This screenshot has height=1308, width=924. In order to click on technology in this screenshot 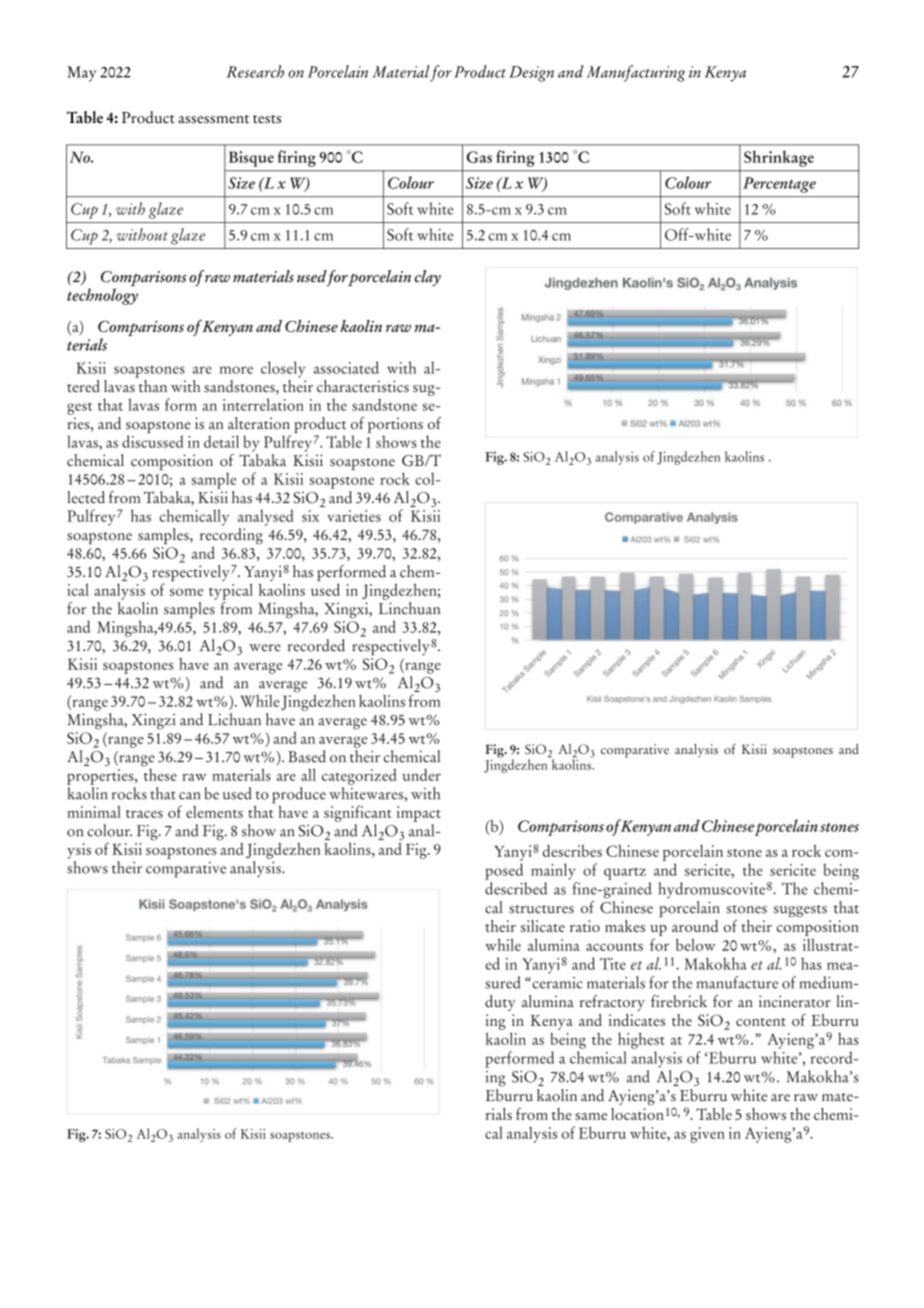, I will do `click(102, 295)`.
